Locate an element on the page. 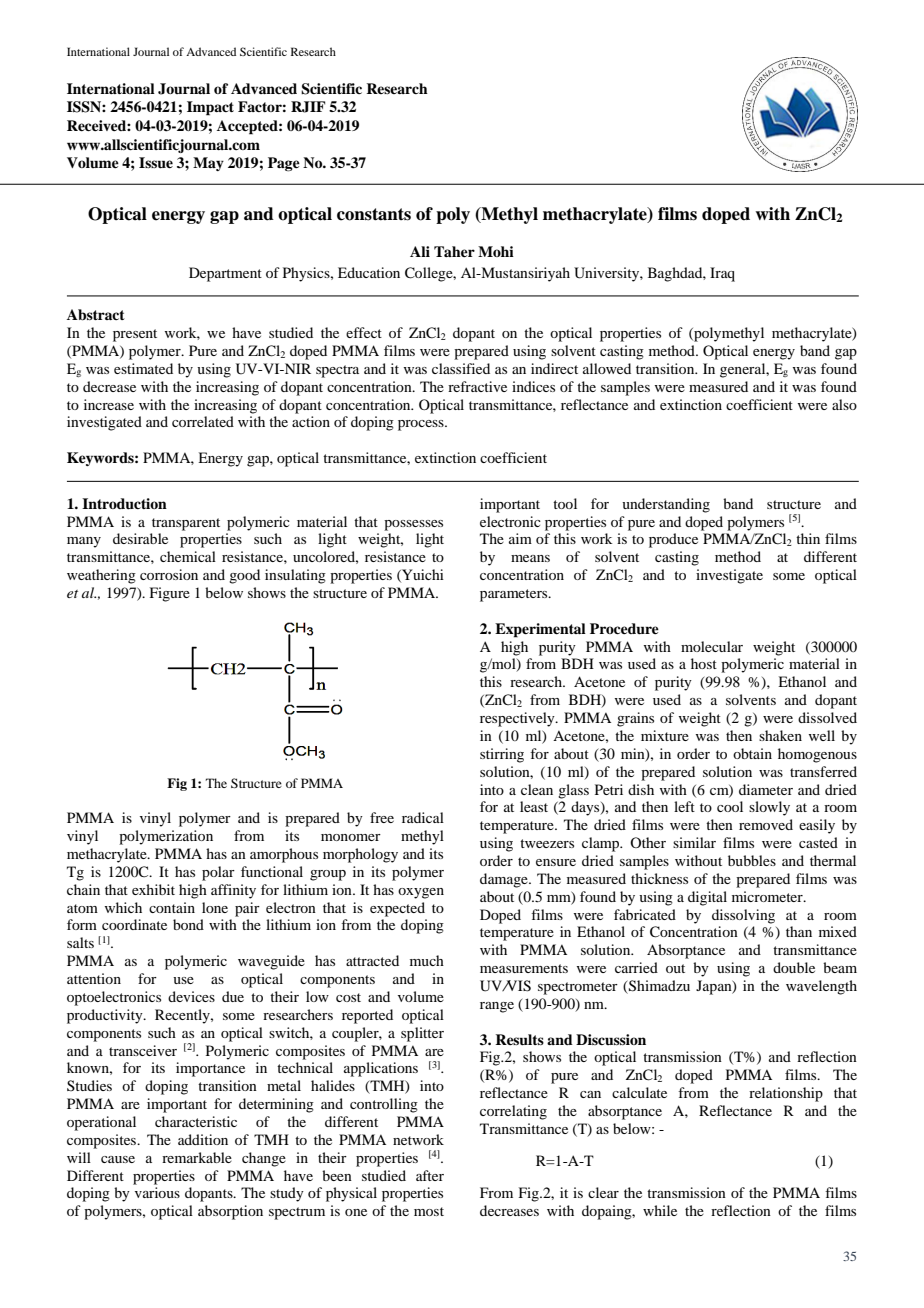  chemical is located at coordinates (188, 556).
